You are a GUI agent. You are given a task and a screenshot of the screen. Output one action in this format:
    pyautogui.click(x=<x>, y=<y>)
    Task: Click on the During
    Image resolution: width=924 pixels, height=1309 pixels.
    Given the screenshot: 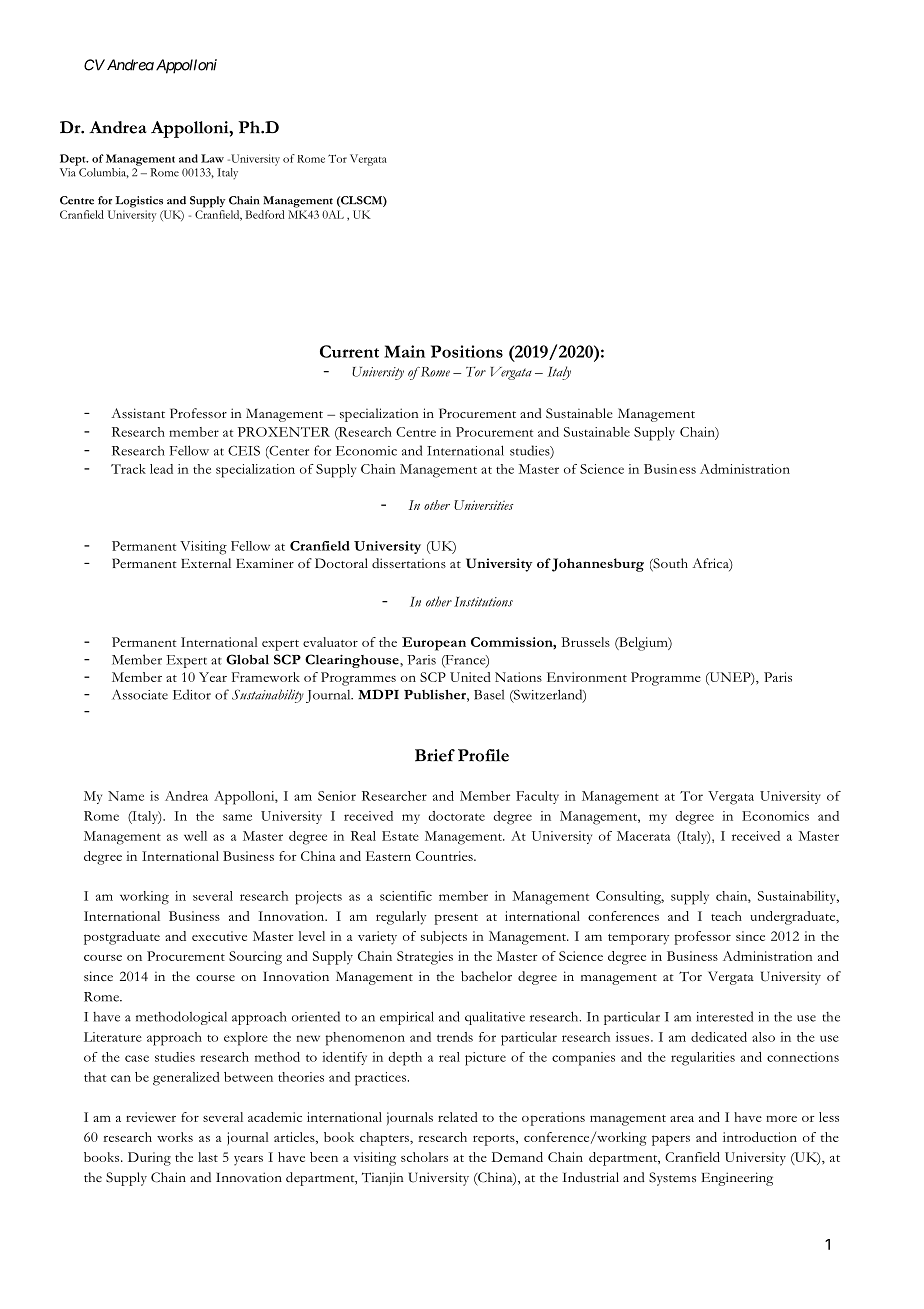 What is the action you would take?
    pyautogui.click(x=149, y=1159)
